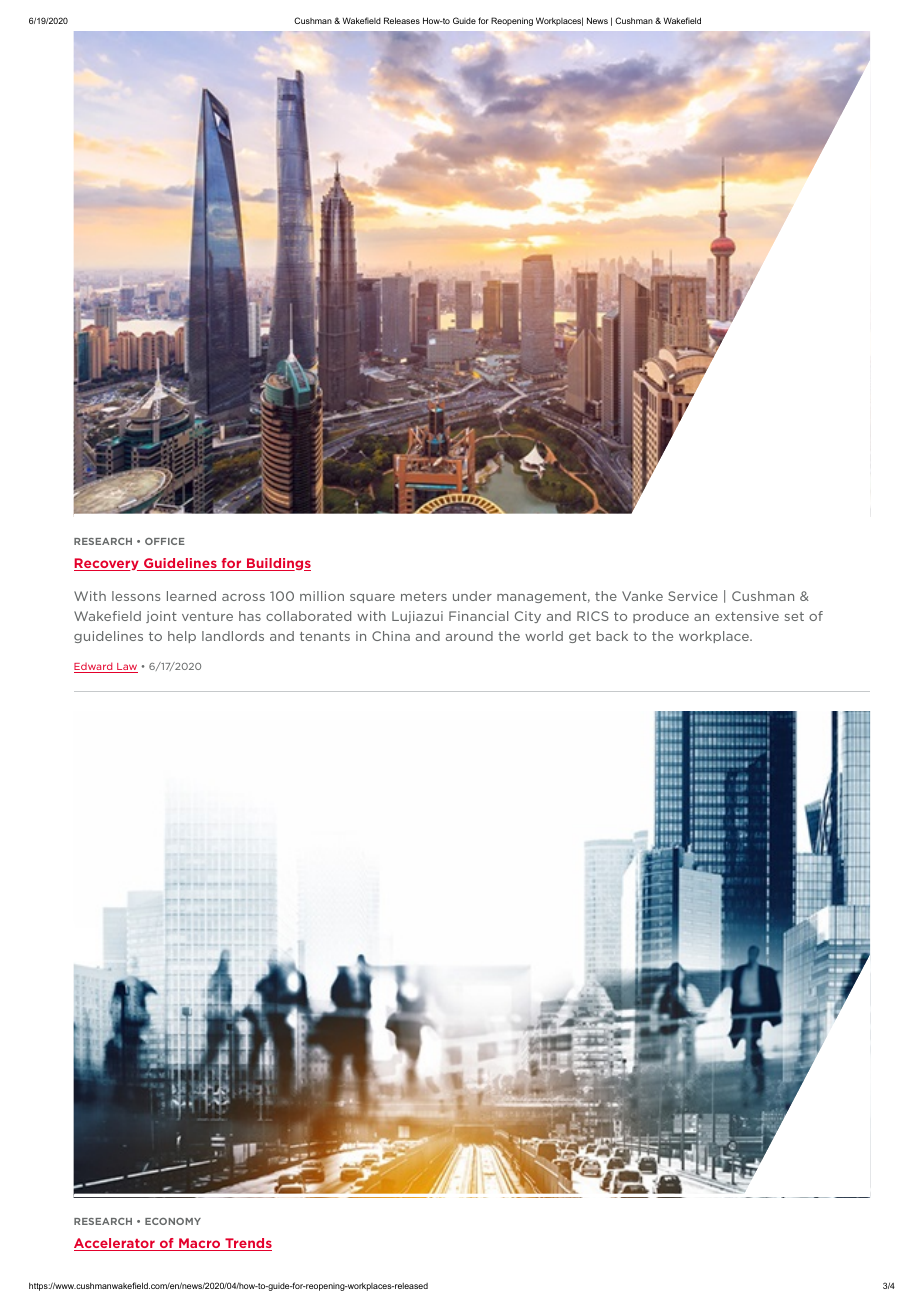  Describe the element at coordinates (173, 1221) in the screenshot. I see `ECONOMY` at that location.
